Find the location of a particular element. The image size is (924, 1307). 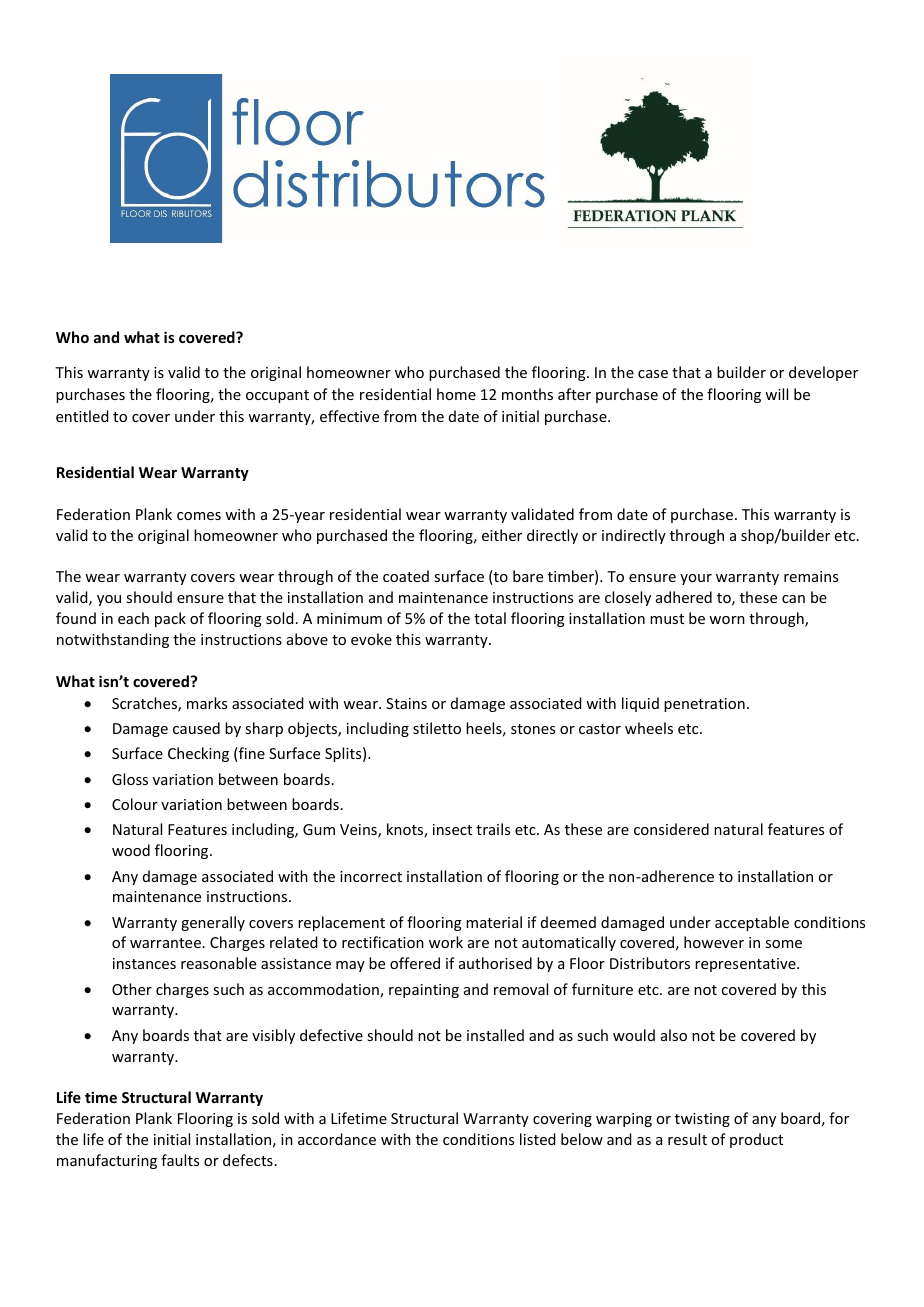

entitled is located at coordinates (82, 416).
